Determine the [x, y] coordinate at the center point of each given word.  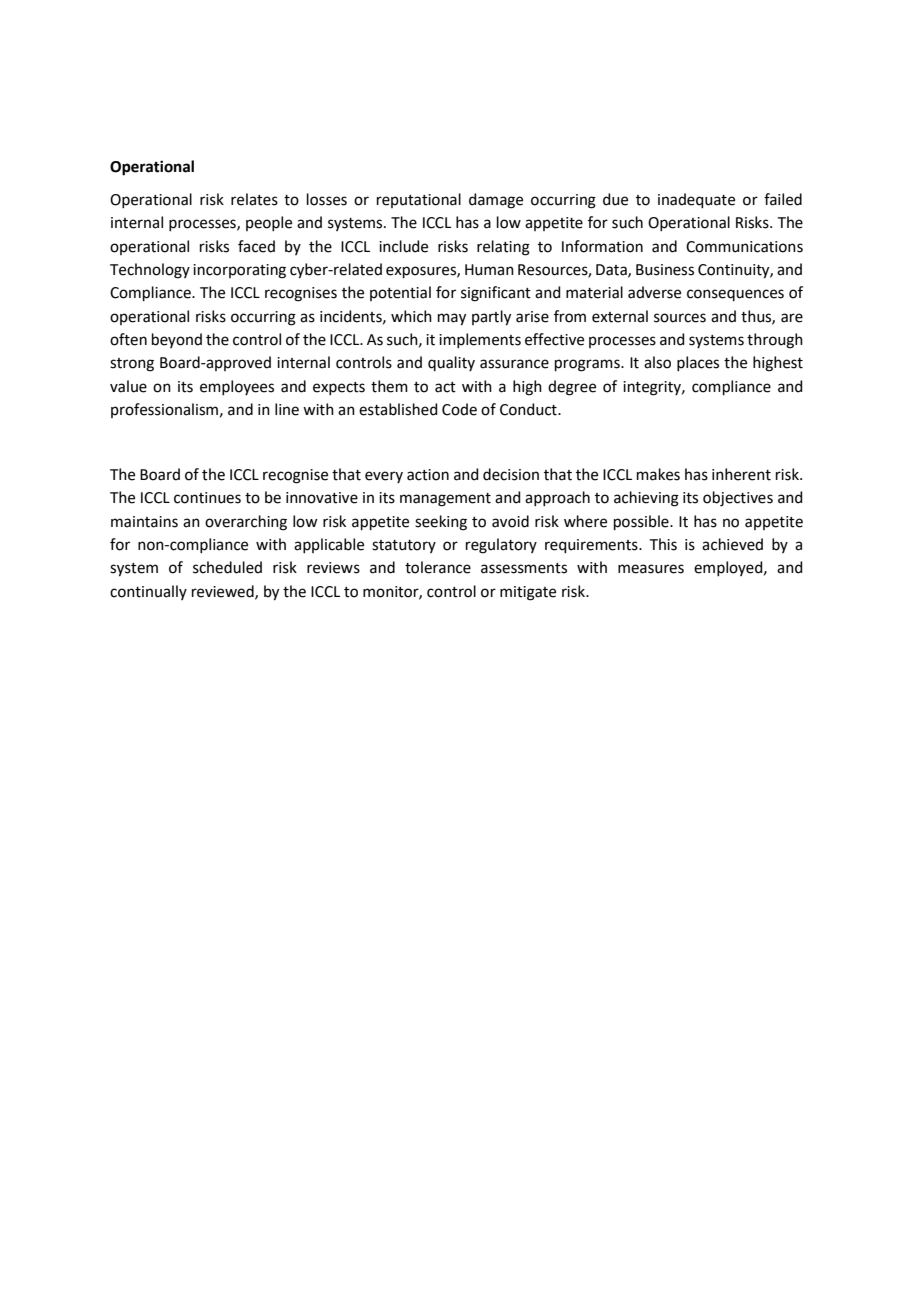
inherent [741, 474]
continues [207, 498]
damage [496, 201]
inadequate [696, 200]
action [428, 475]
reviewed [224, 592]
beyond [177, 340]
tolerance [438, 567]
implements [480, 340]
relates [254, 199]
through [775, 341]
